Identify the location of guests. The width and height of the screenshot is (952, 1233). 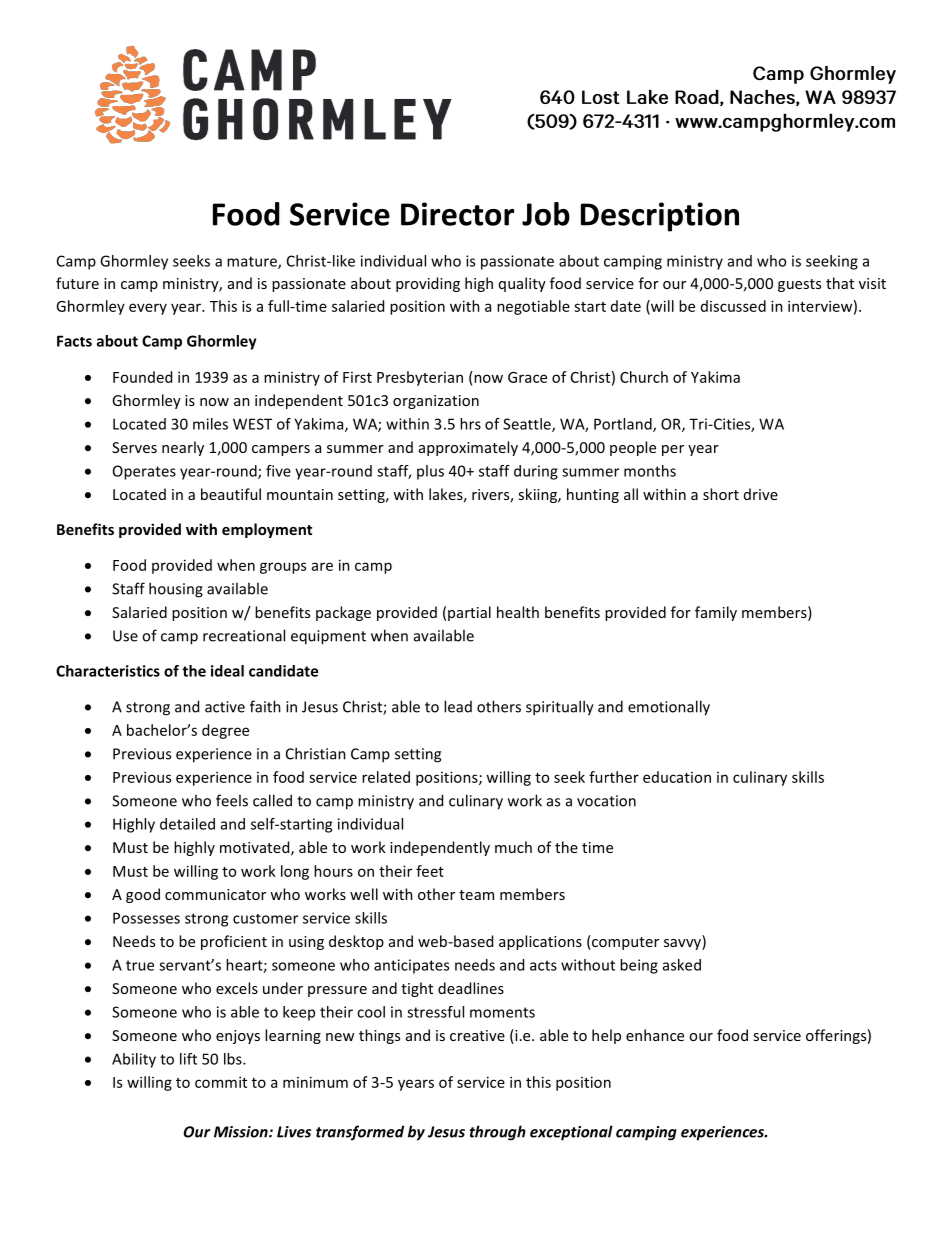
(799, 285).
